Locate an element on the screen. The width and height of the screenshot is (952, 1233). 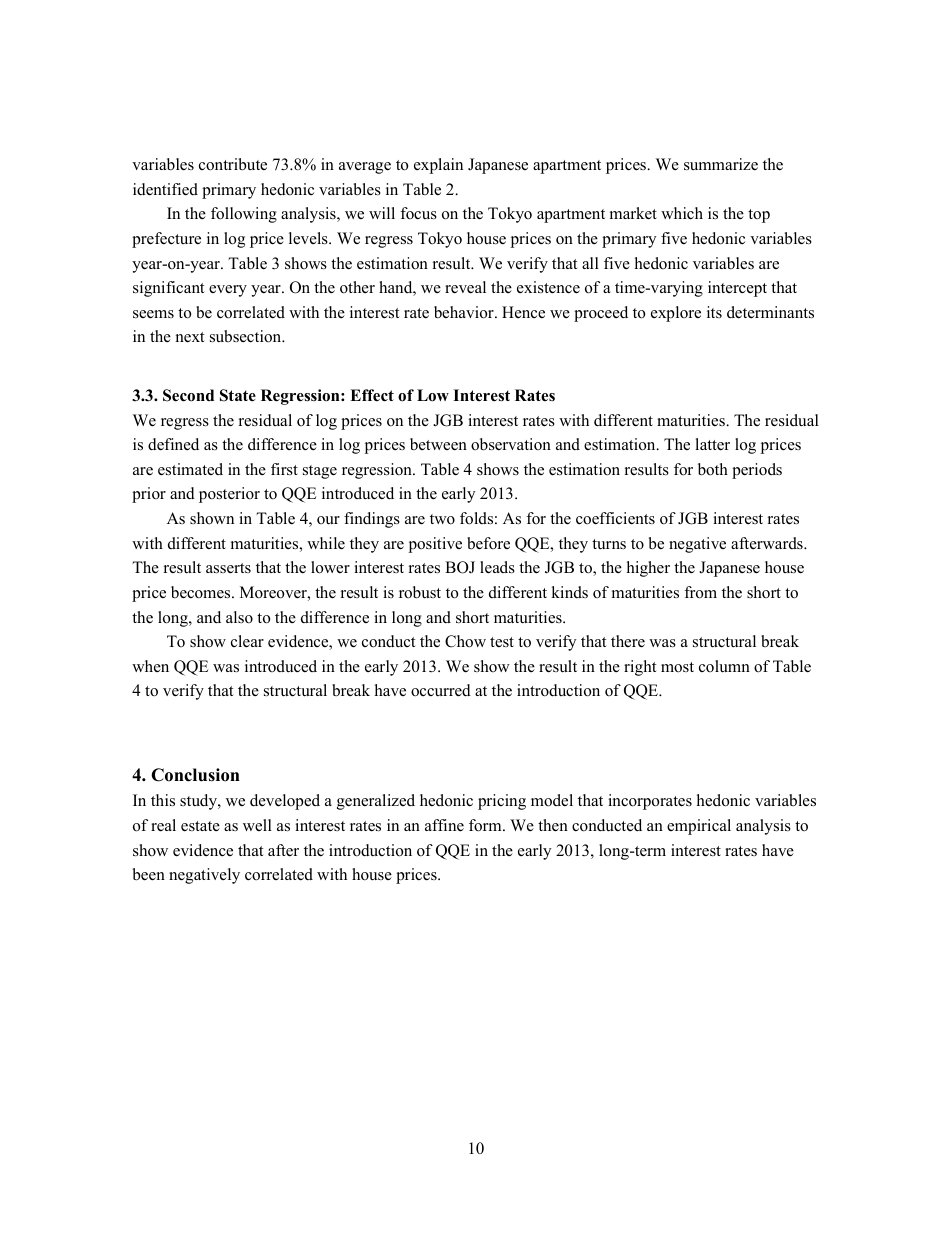
contribute is located at coordinates (233, 164).
